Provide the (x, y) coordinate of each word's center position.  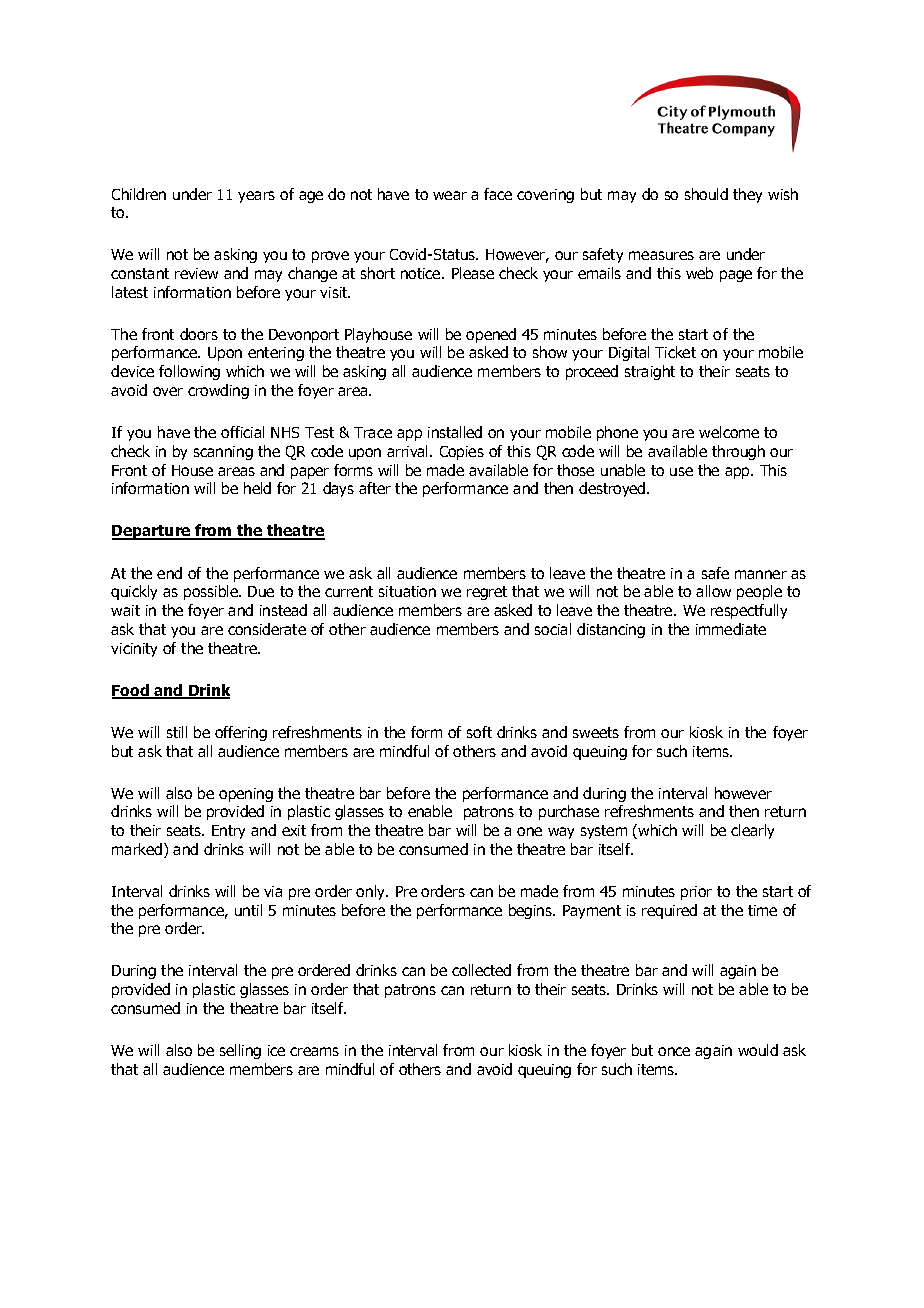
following (189, 372)
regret (487, 593)
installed (455, 432)
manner (761, 574)
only (372, 892)
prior (696, 893)
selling (240, 1051)
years (256, 197)
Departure (152, 532)
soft (479, 732)
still (177, 732)
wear (450, 195)
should (706, 194)
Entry (228, 832)
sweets (596, 732)
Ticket (675, 352)
